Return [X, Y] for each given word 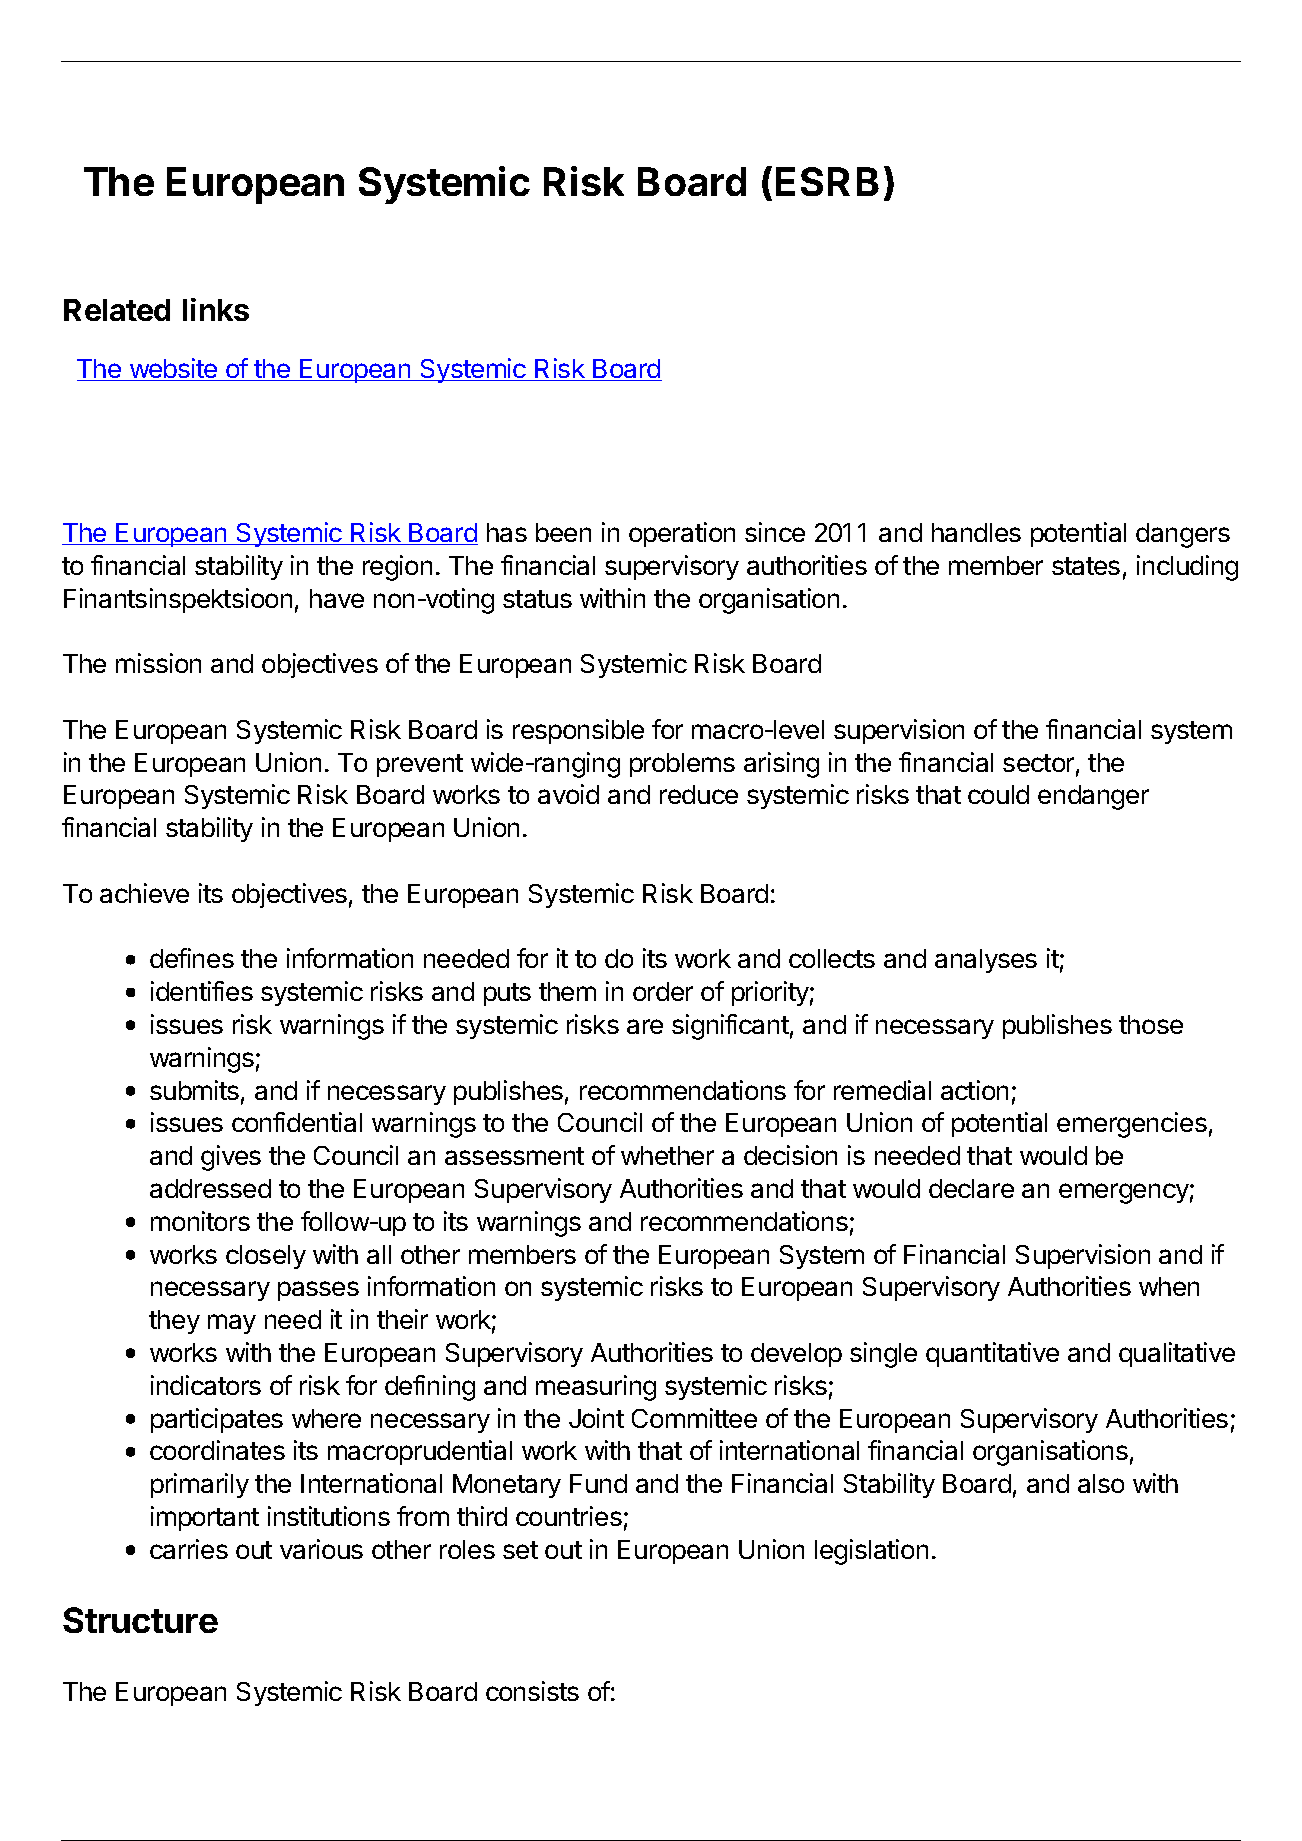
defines [192, 958]
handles [976, 532]
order [663, 991]
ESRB [827, 181]
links [216, 309]
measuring [596, 1388]
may [232, 1324]
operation [682, 534]
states [1086, 566]
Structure [140, 1620]
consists [532, 1691]
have [337, 598]
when [1169, 1286]
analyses [986, 961]
